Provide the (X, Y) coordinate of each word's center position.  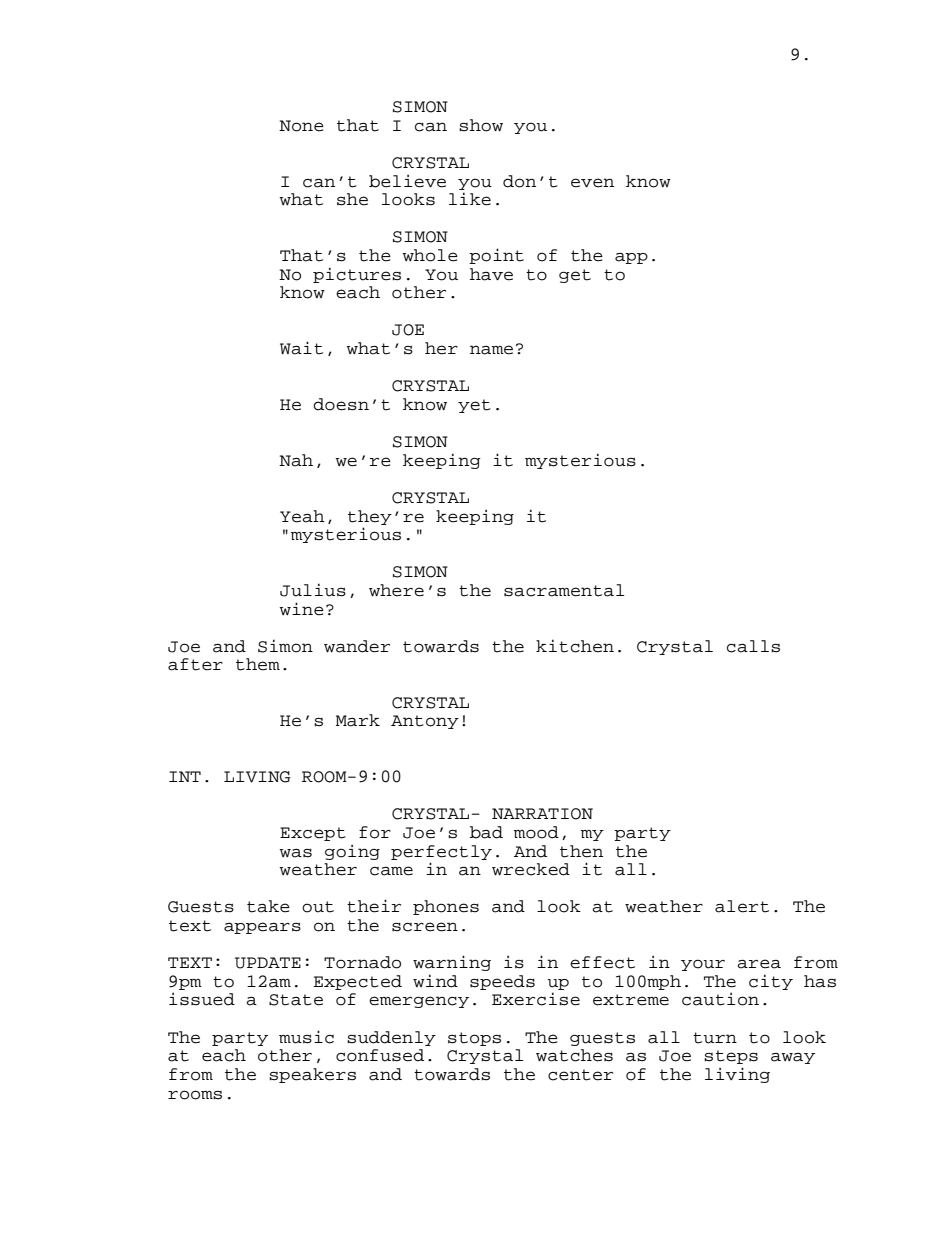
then (581, 851)
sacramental (564, 590)
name (491, 350)
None (301, 126)
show (481, 125)
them (258, 664)
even (592, 183)
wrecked (531, 869)
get (575, 276)
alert (742, 906)
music (306, 1037)
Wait (301, 348)
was (295, 853)
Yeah (302, 516)
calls (753, 646)
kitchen (575, 646)
